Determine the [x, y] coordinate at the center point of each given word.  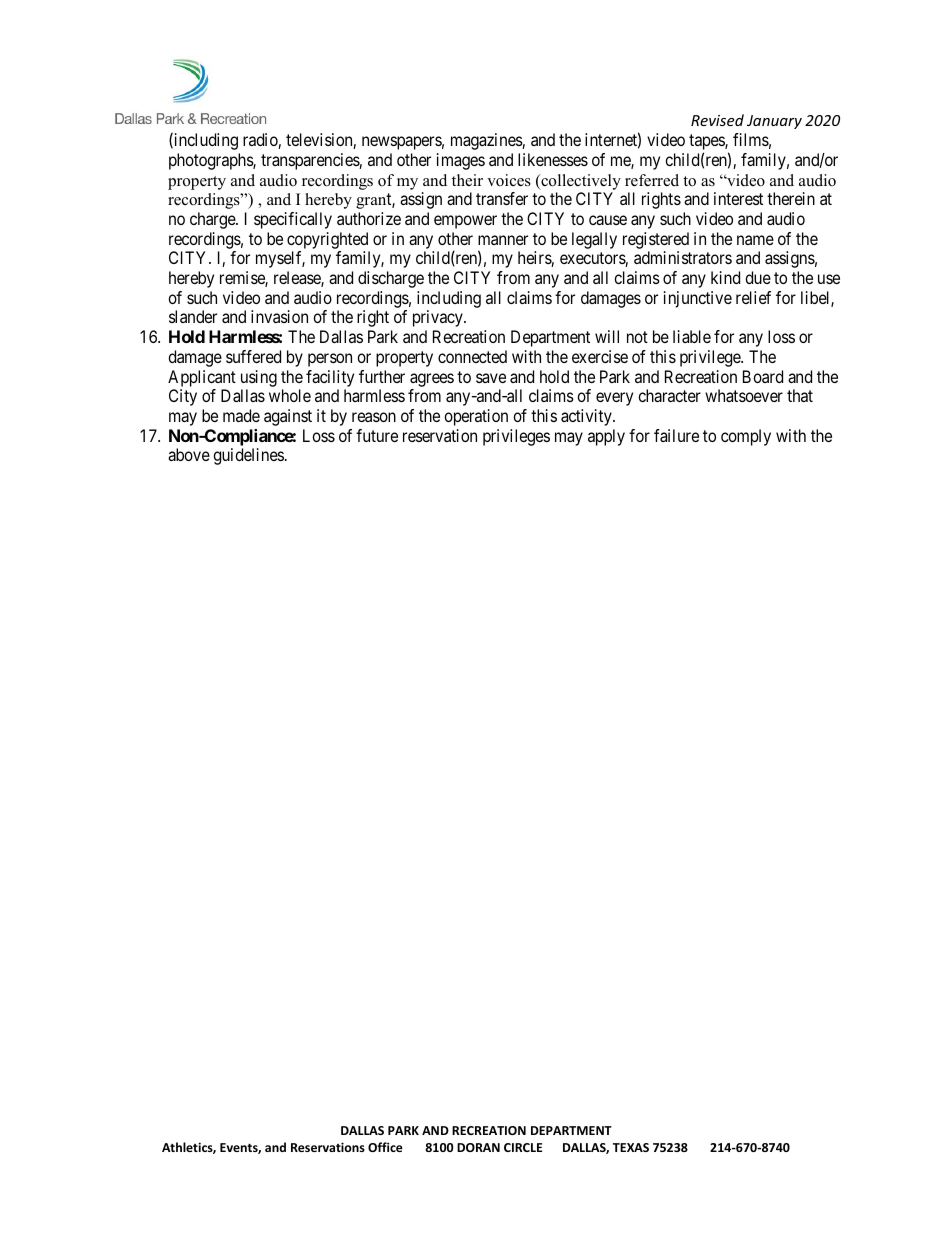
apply [606, 437]
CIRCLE [523, 1147]
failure [676, 435]
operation [476, 417]
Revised [717, 120]
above [189, 454]
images [461, 161]
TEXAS [631, 1147]
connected [472, 356]
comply [746, 437]
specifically [293, 220]
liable [692, 336]
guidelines [248, 456]
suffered [253, 356]
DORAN [478, 1147]
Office [385, 1147]
